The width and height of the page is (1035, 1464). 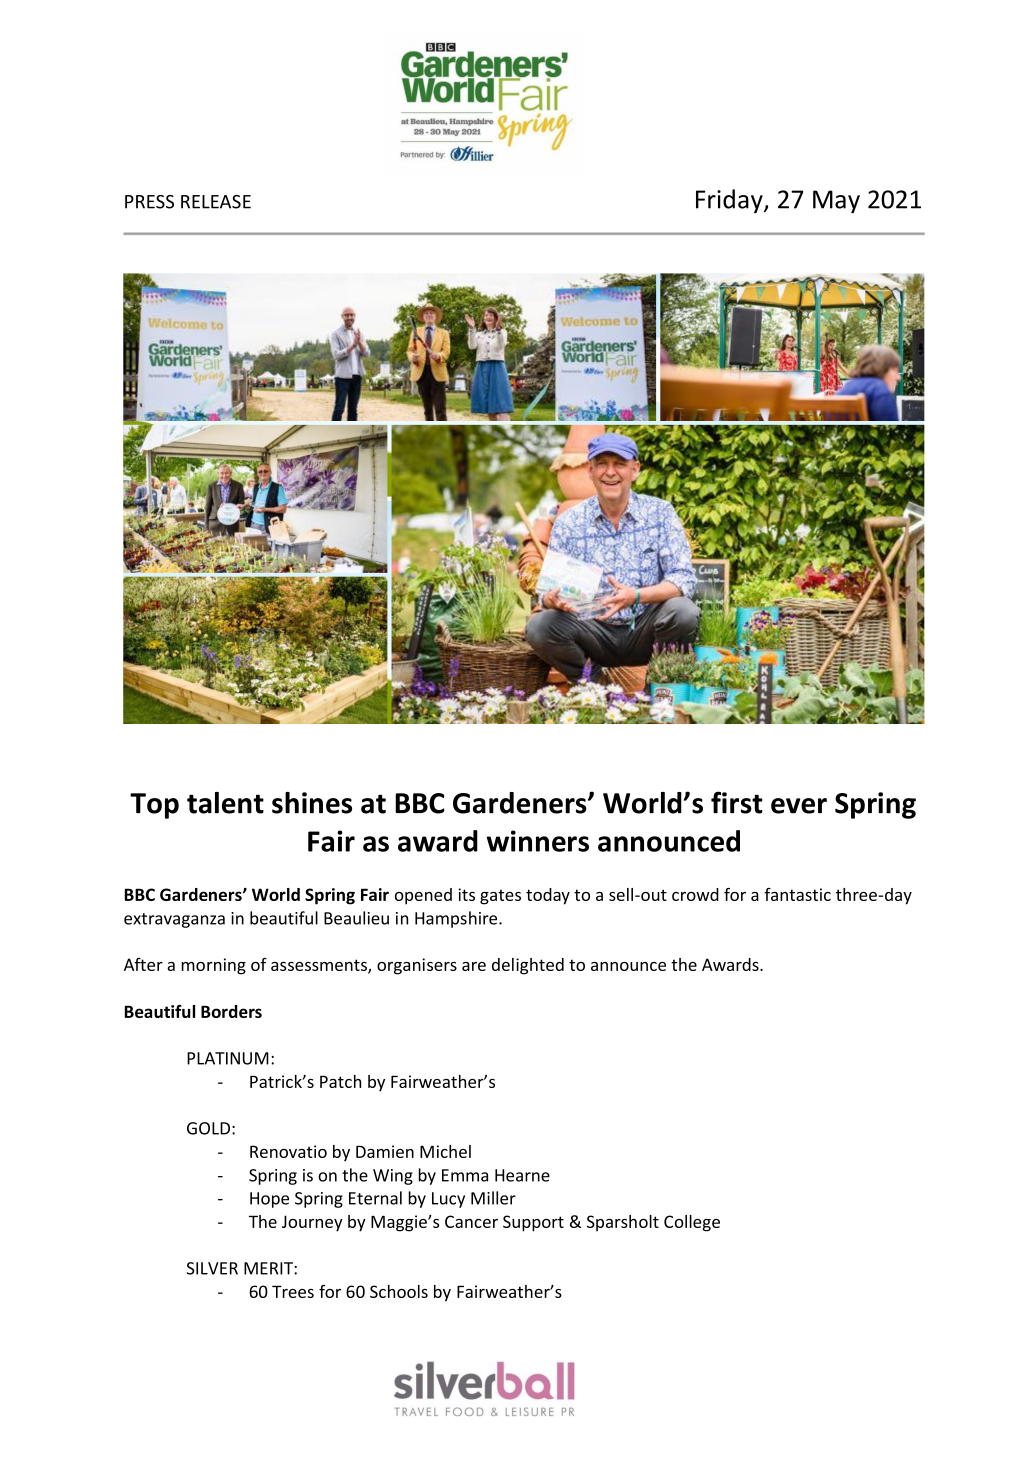 What do you see at coordinates (737, 802) in the page?
I see `first` at bounding box center [737, 802].
